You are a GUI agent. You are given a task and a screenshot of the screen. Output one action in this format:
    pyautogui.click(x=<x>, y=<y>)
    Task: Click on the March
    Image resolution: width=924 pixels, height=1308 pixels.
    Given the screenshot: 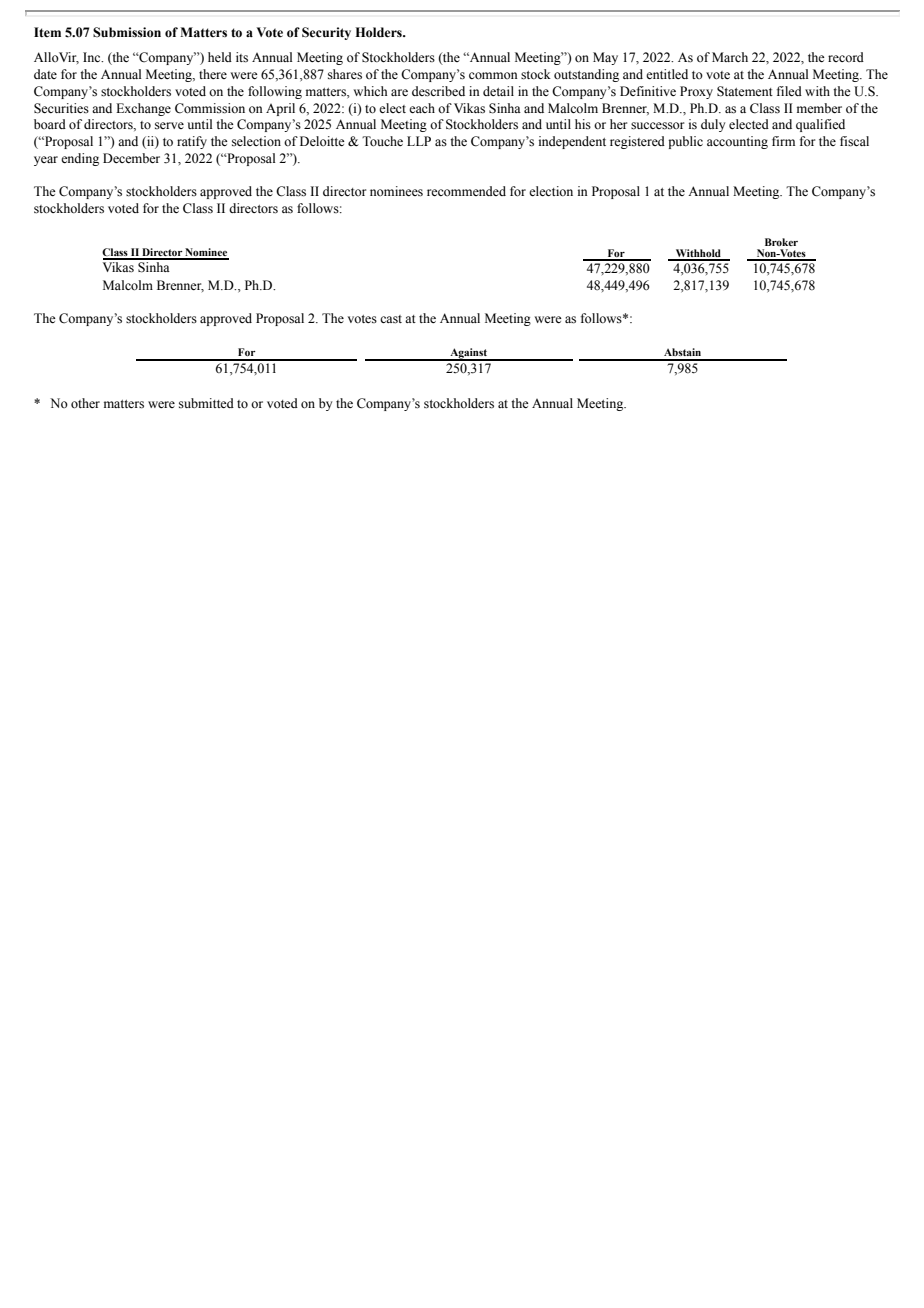 What is the action you would take?
    pyautogui.click(x=730, y=57)
